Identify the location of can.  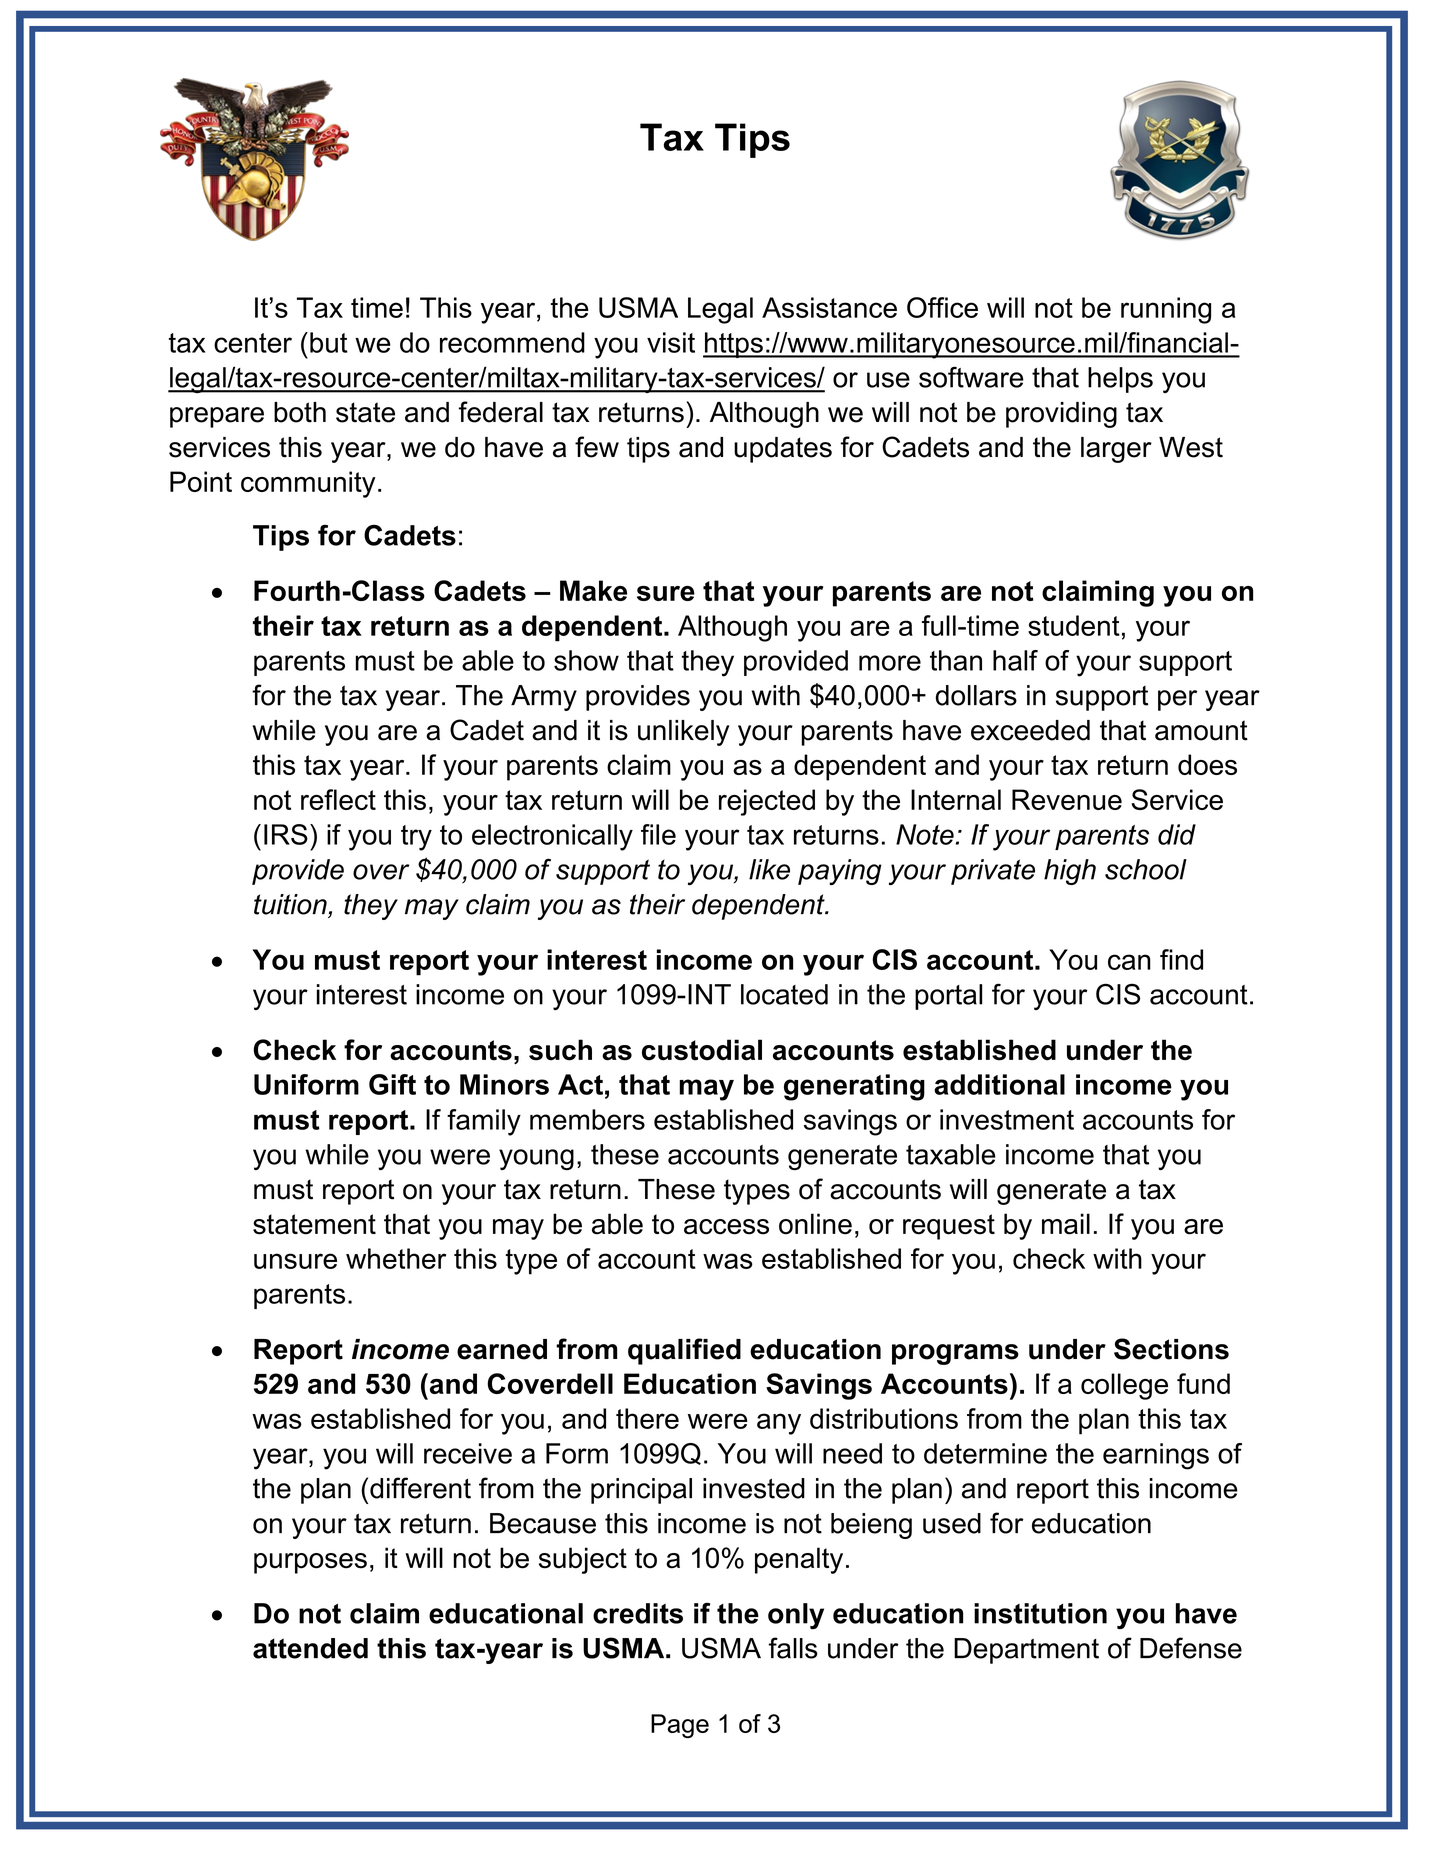
(1129, 962).
